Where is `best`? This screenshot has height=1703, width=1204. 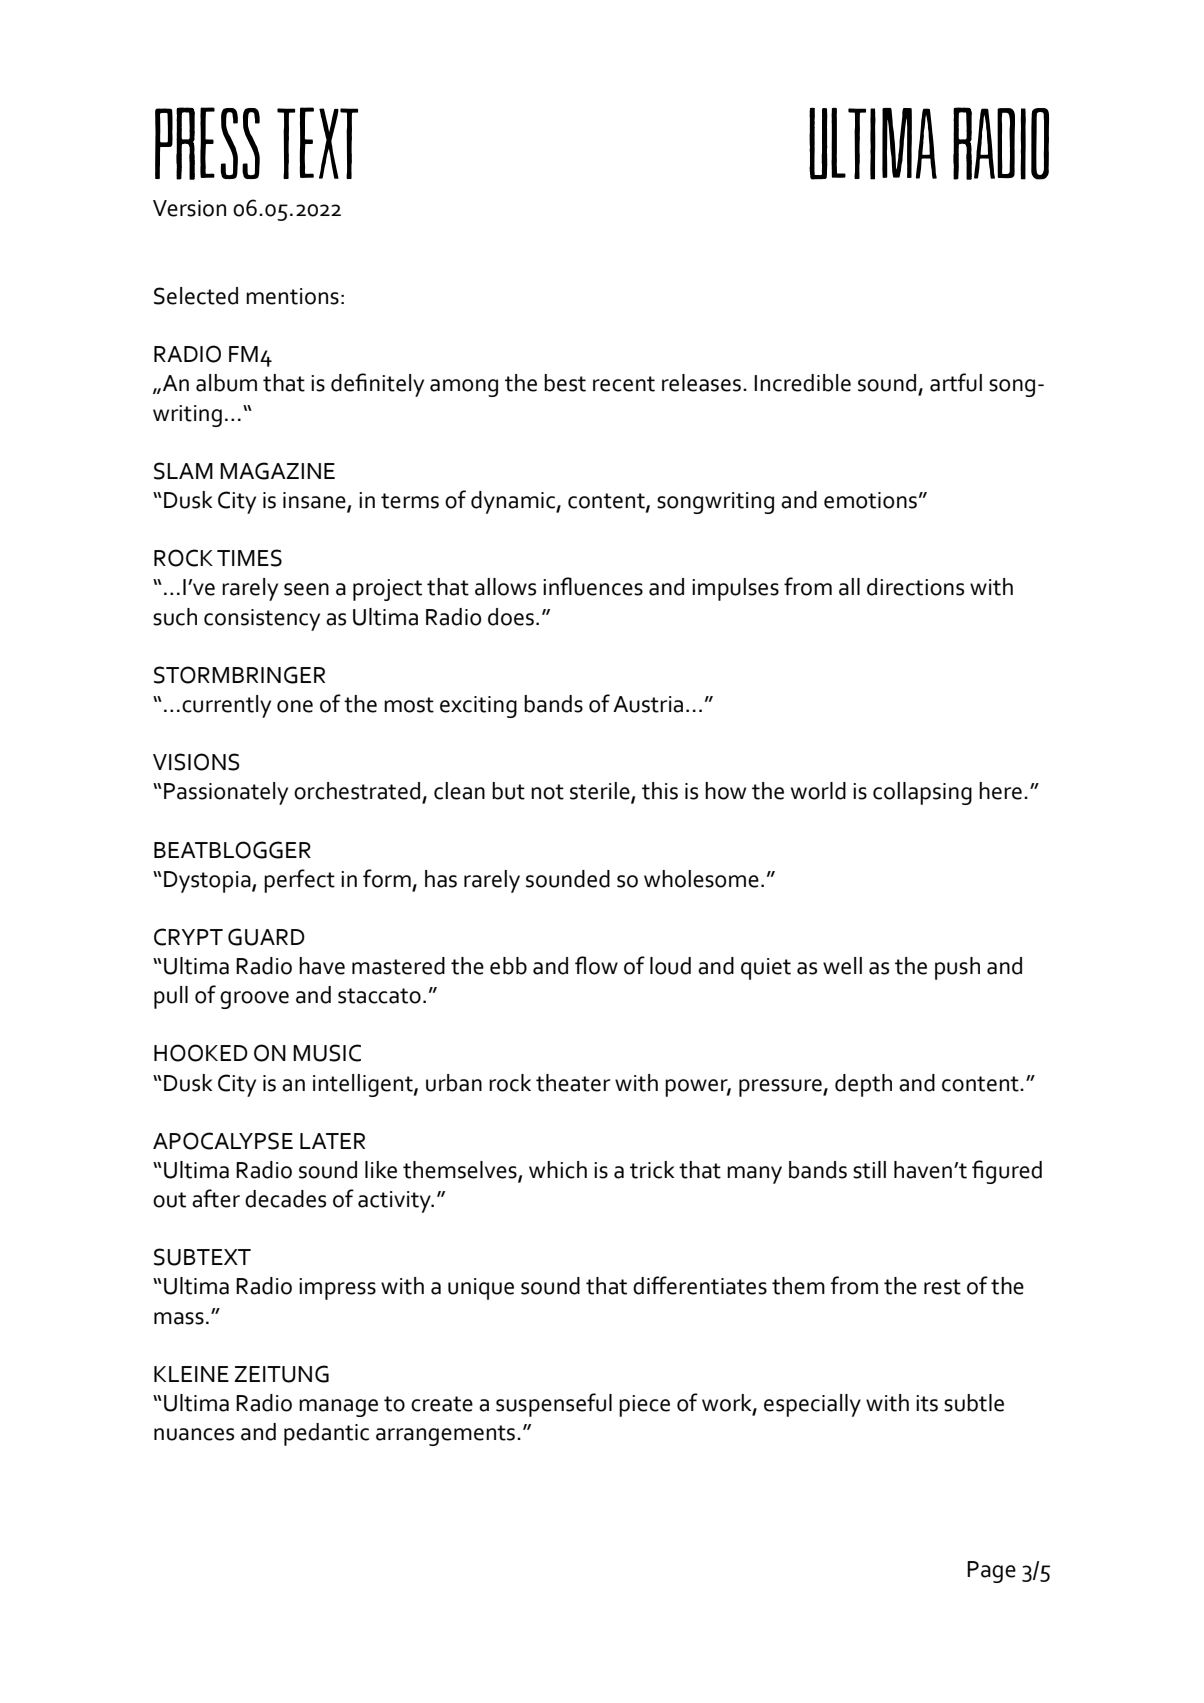 best is located at coordinates (565, 383).
